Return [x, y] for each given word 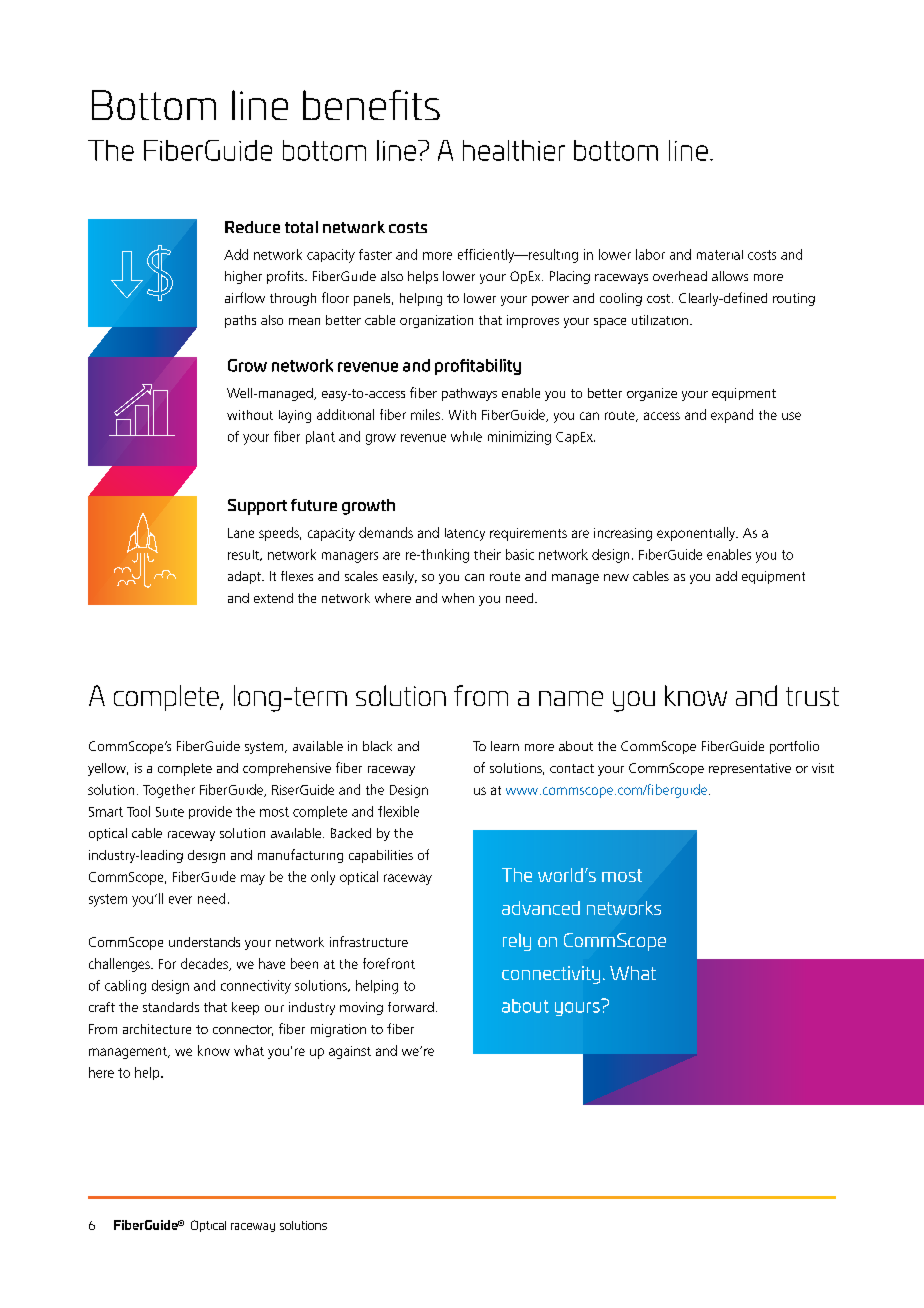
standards [171, 1007]
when [458, 598]
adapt [245, 577]
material [720, 255]
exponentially [697, 534]
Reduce [252, 227]
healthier [514, 150]
